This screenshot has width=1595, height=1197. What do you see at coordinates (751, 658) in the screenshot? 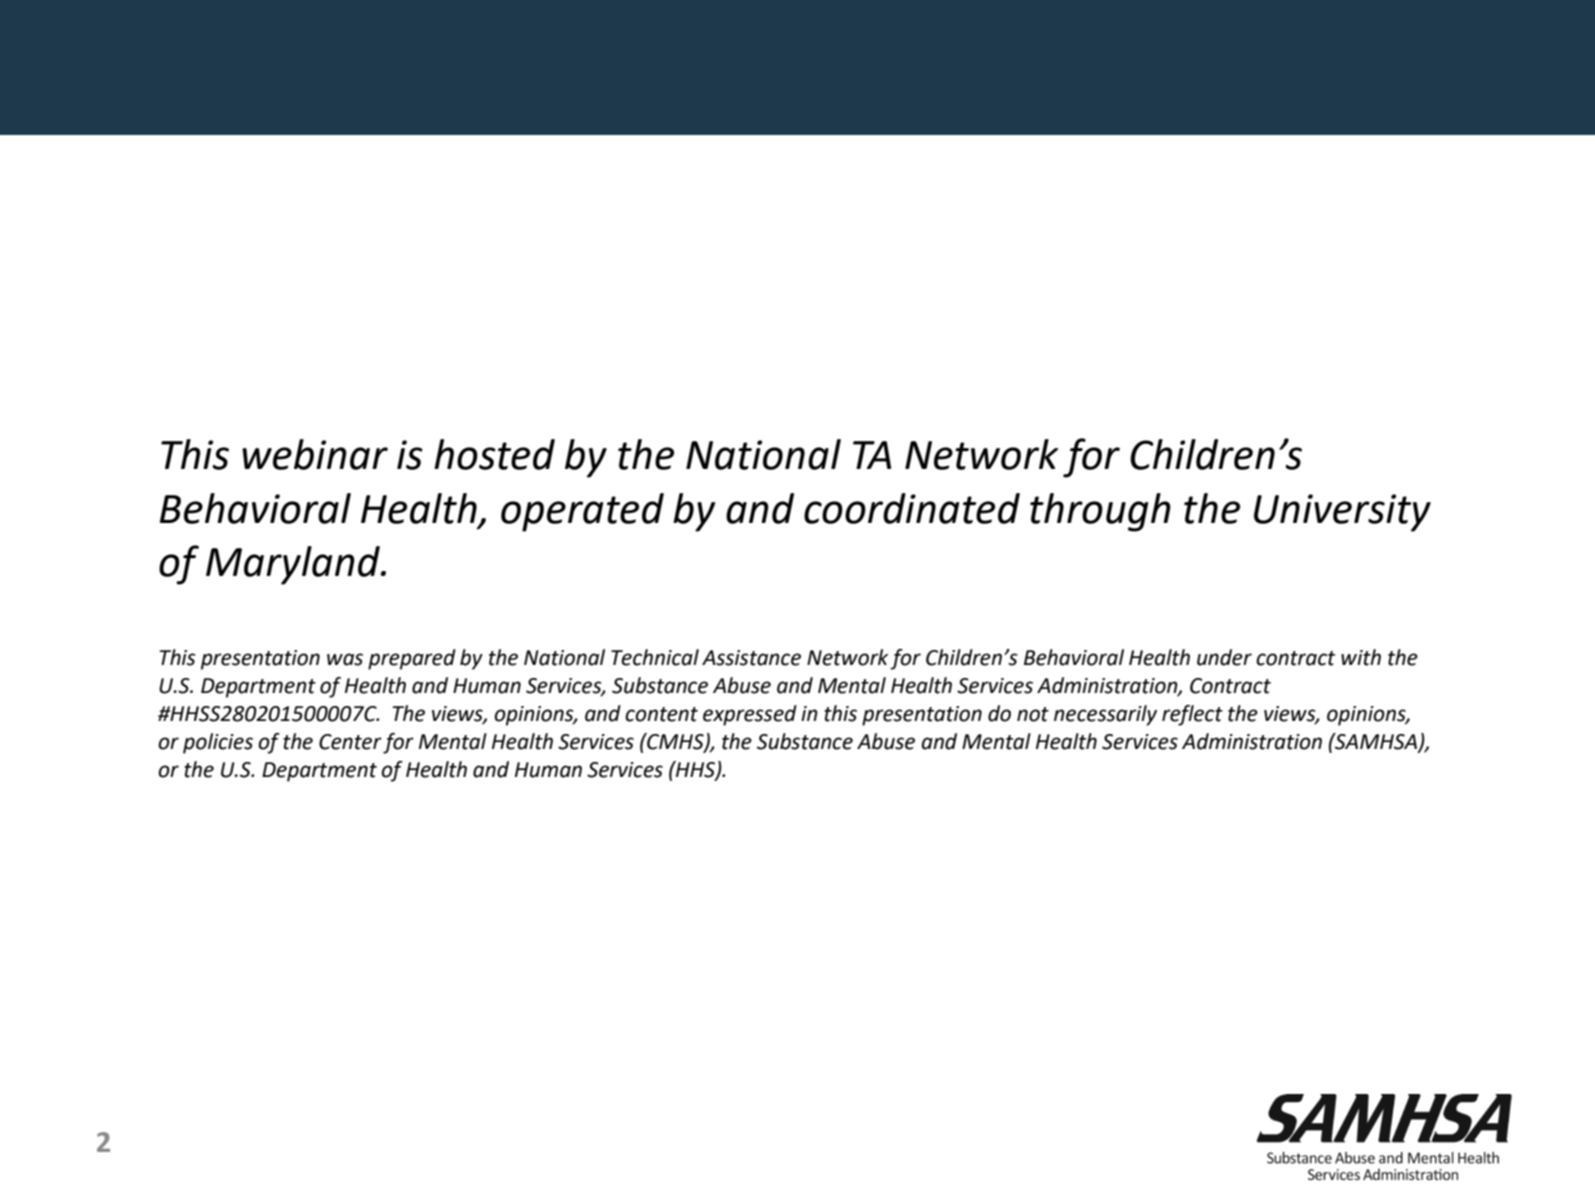
I see `Assistance` at bounding box center [751, 658].
